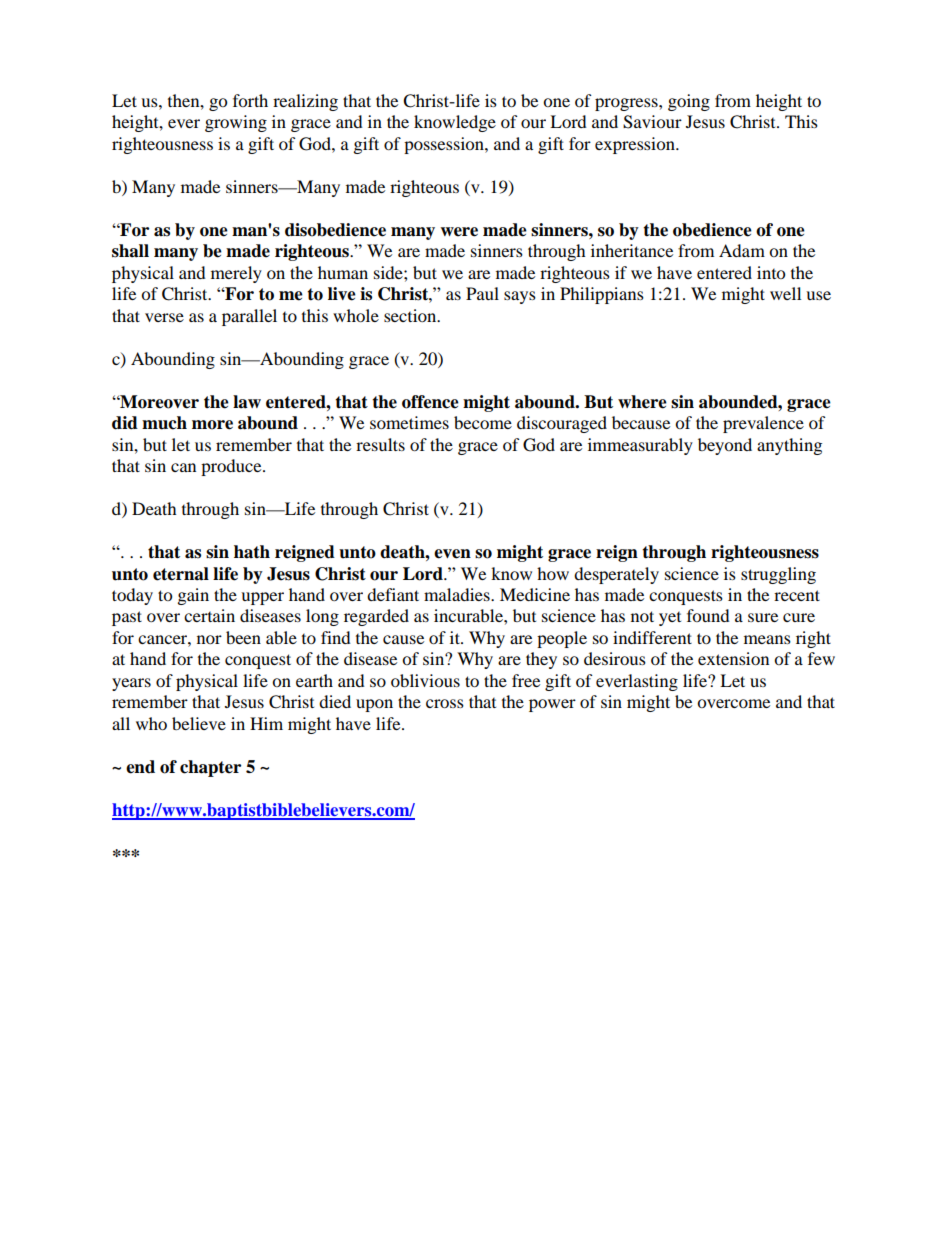 The height and width of the image is (1233, 952). I want to click on much, so click(164, 423).
